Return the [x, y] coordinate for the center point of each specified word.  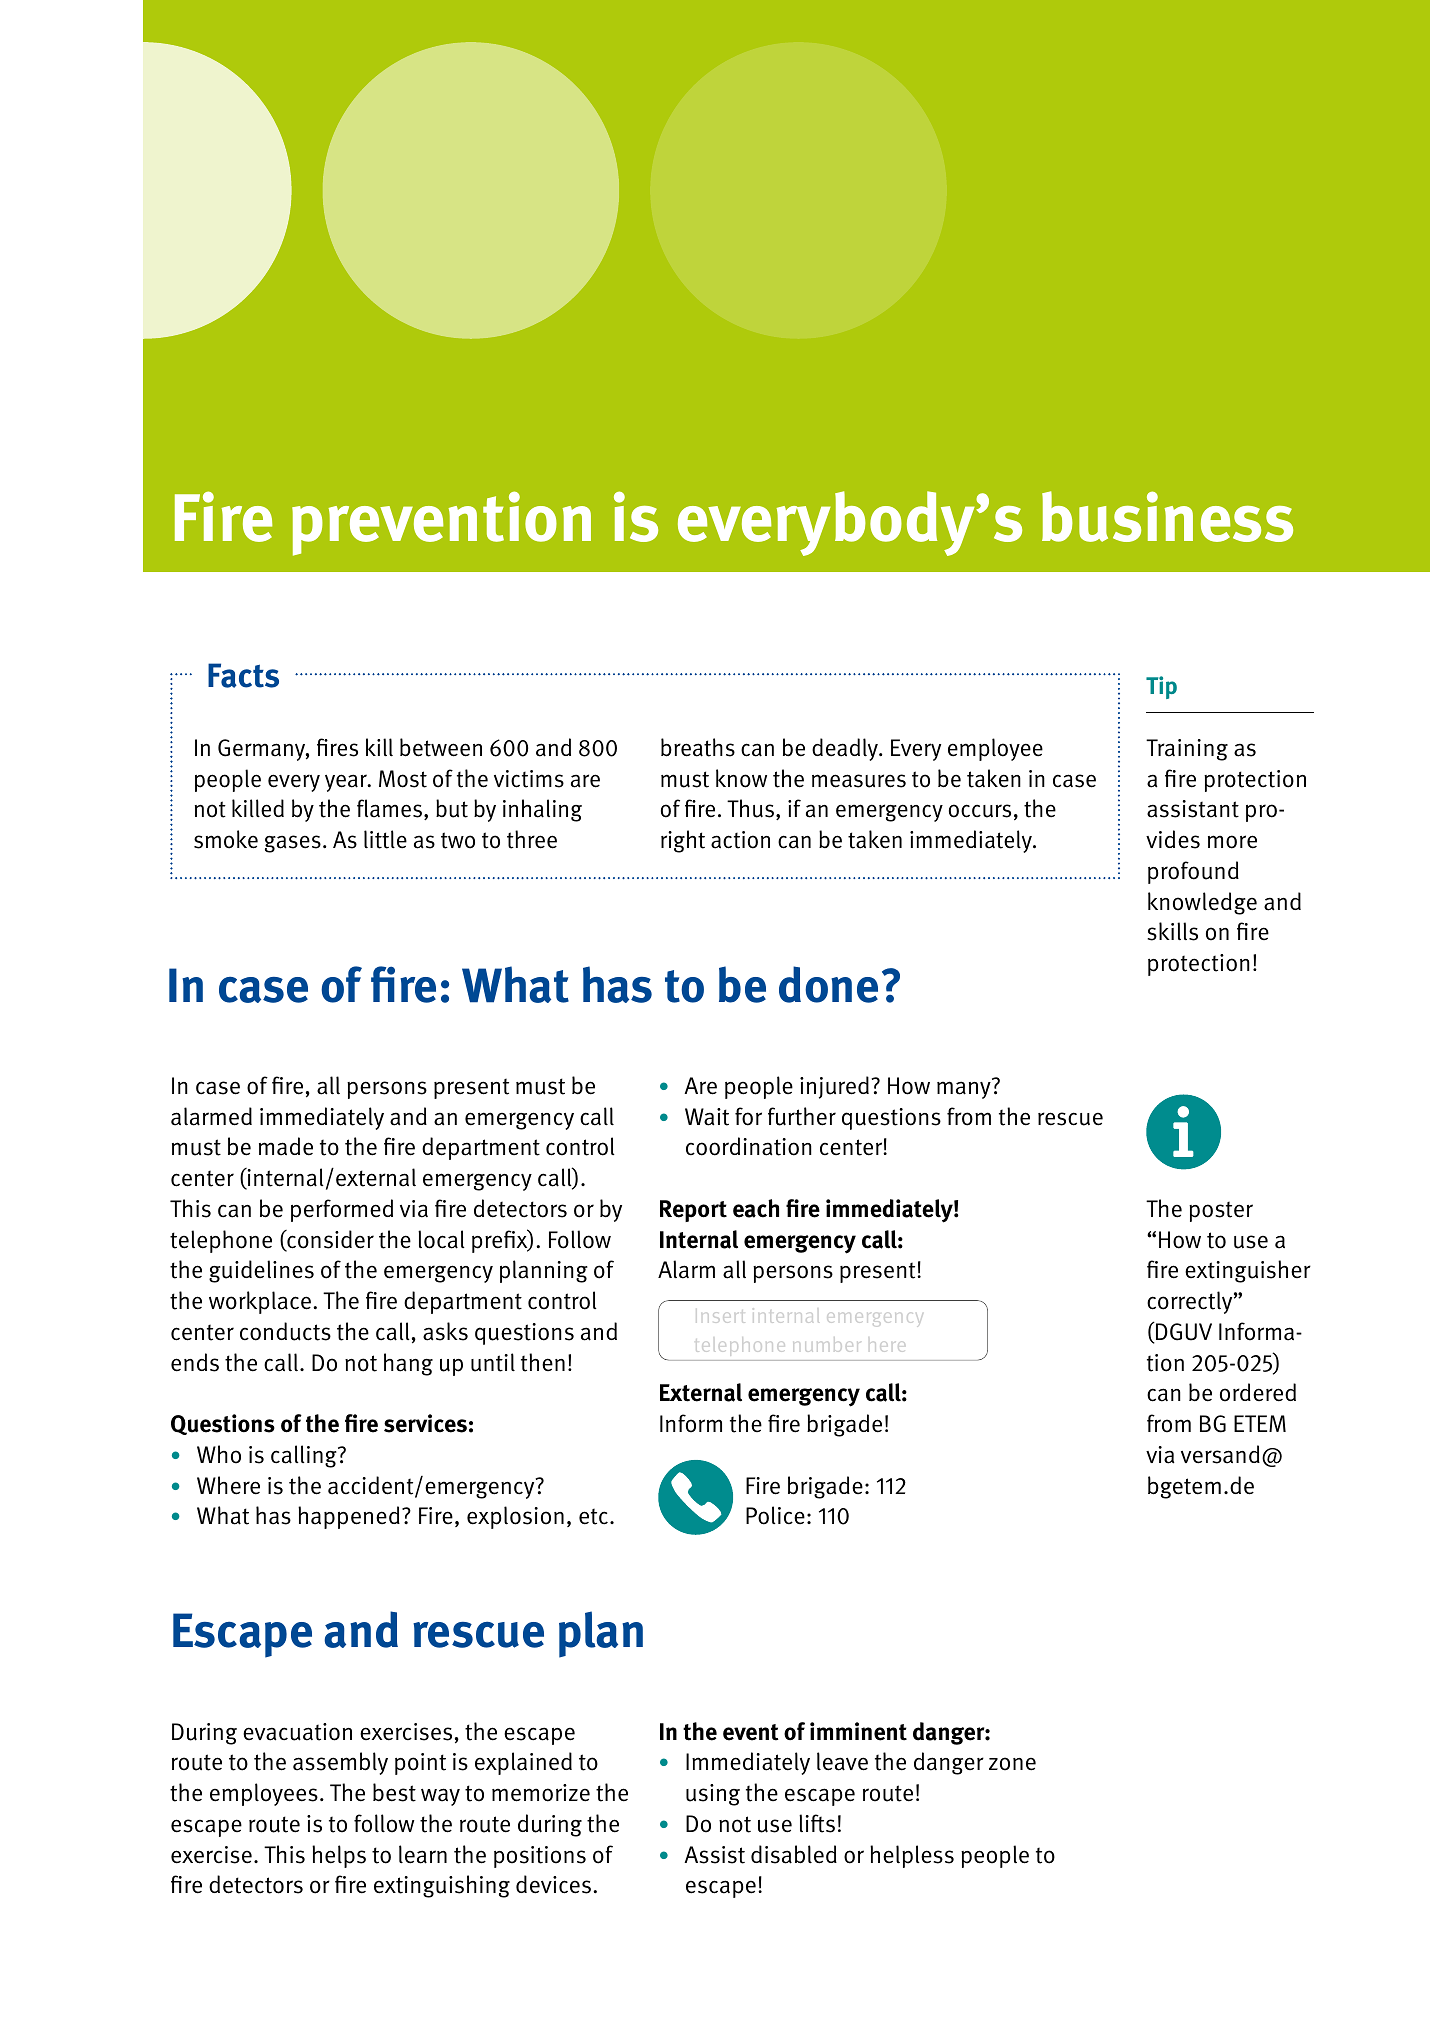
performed [342, 1210]
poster [1221, 1212]
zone [1012, 1764]
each [756, 1208]
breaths [698, 747]
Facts [243, 675]
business [1167, 516]
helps [339, 1856]
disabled [794, 1854]
